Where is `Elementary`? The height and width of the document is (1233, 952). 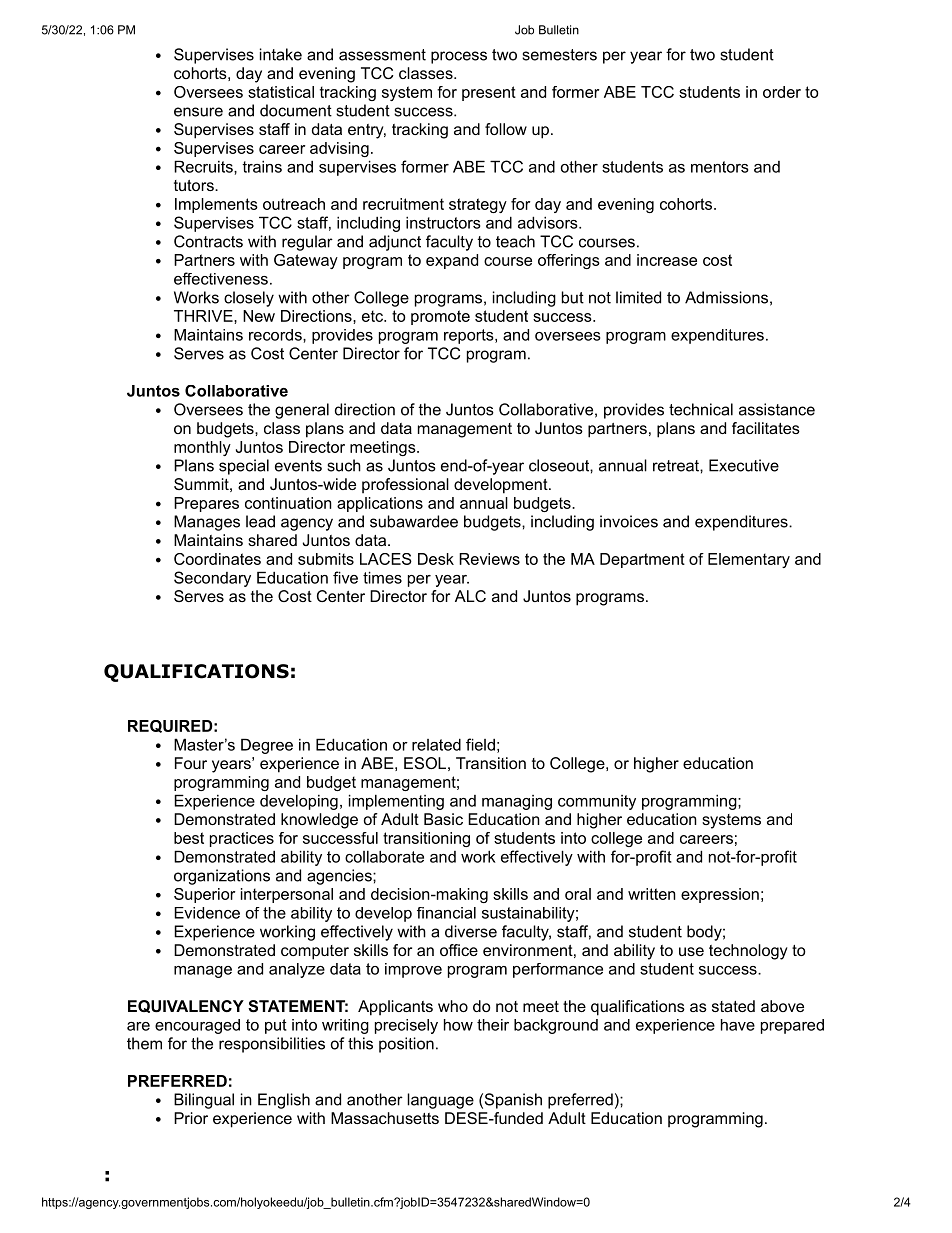
Elementary is located at coordinates (749, 560).
